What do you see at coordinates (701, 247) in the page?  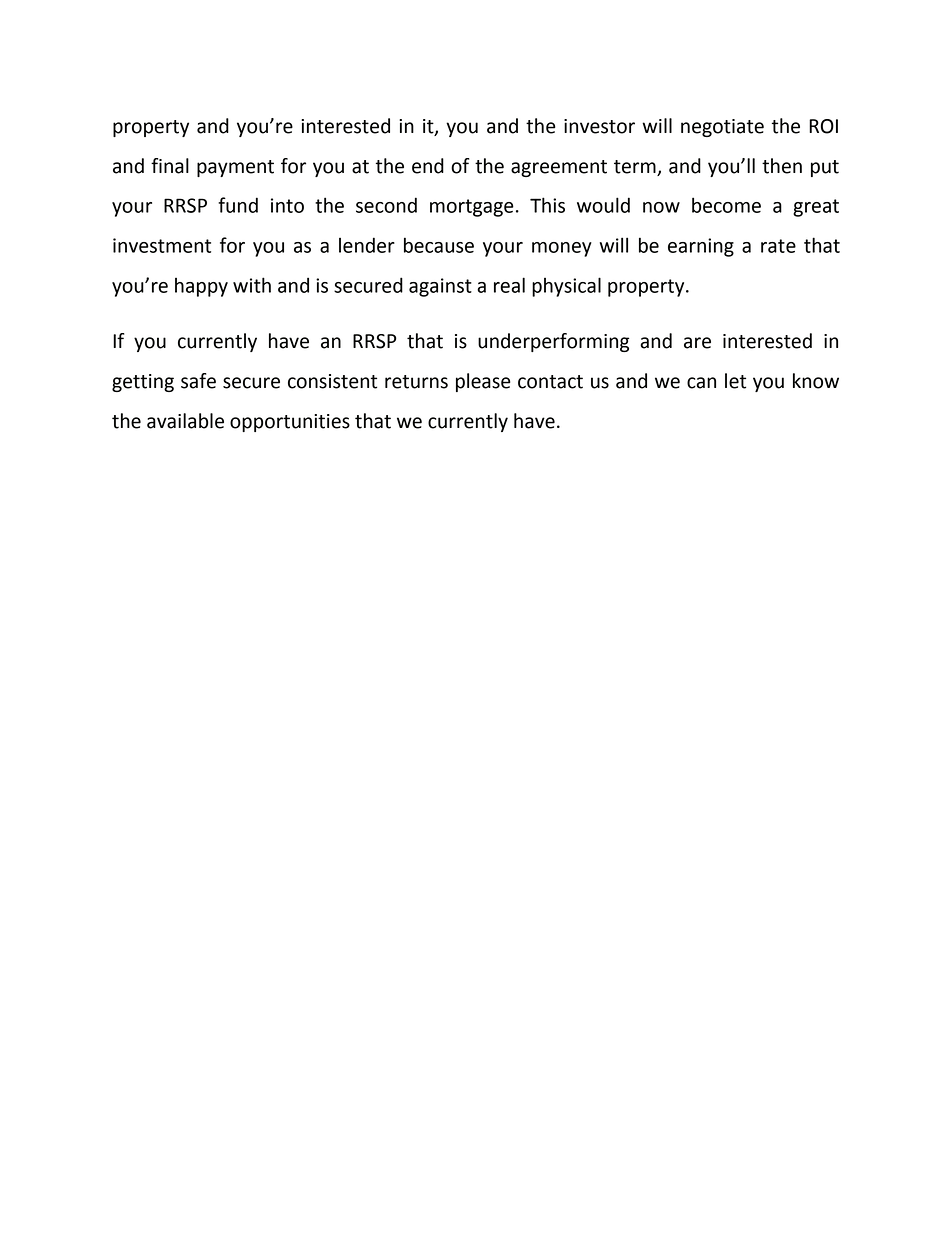 I see `earning` at bounding box center [701, 247].
